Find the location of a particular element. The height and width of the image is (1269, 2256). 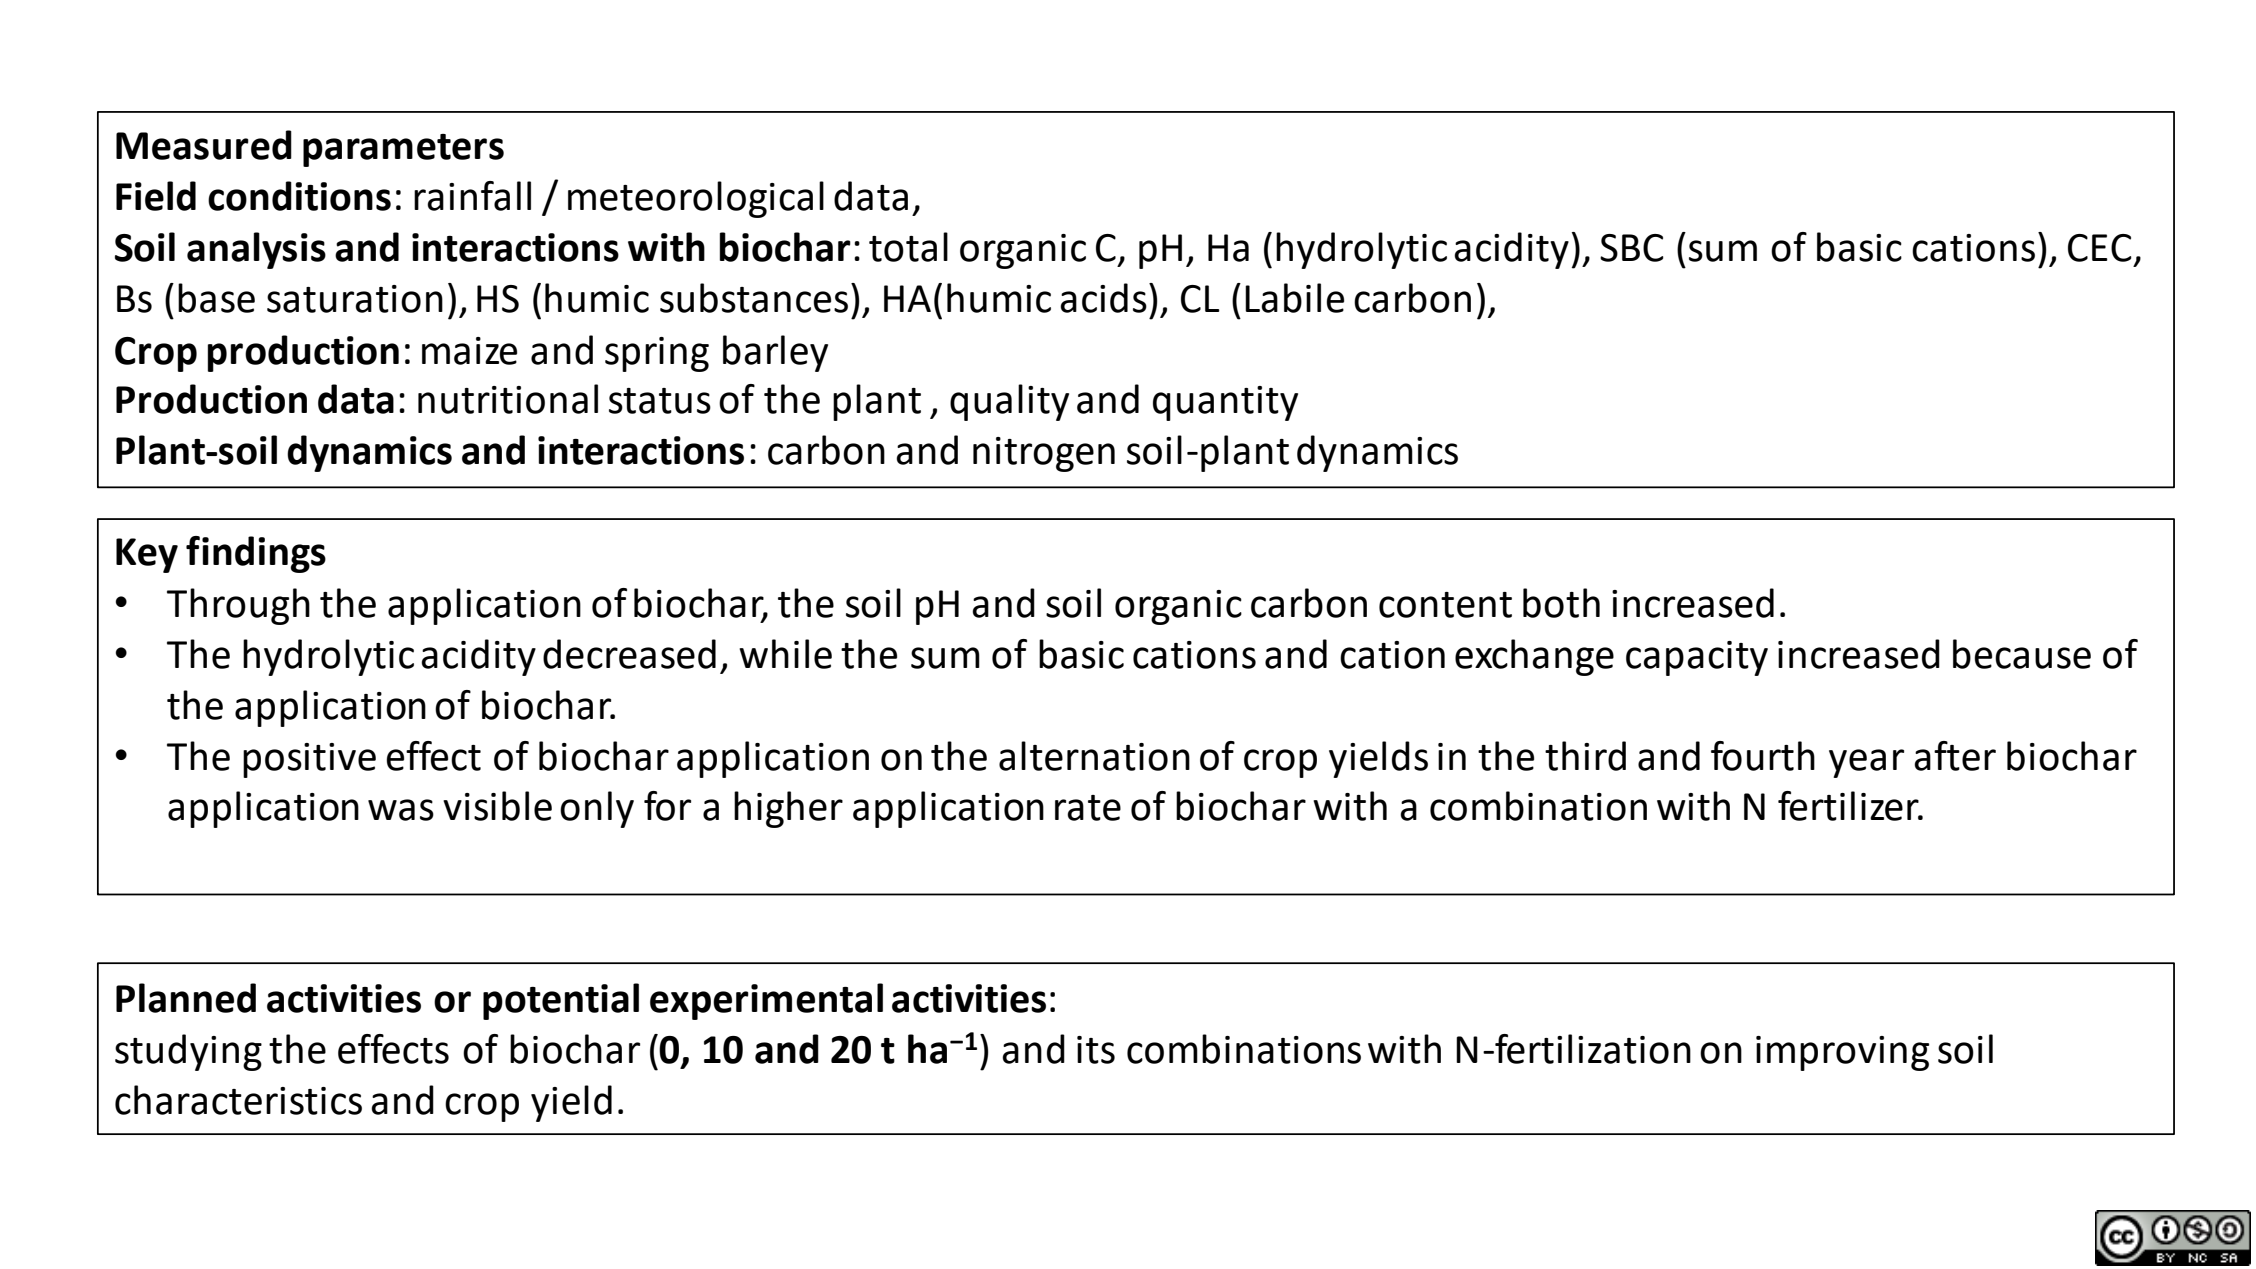

content is located at coordinates (1445, 605).
